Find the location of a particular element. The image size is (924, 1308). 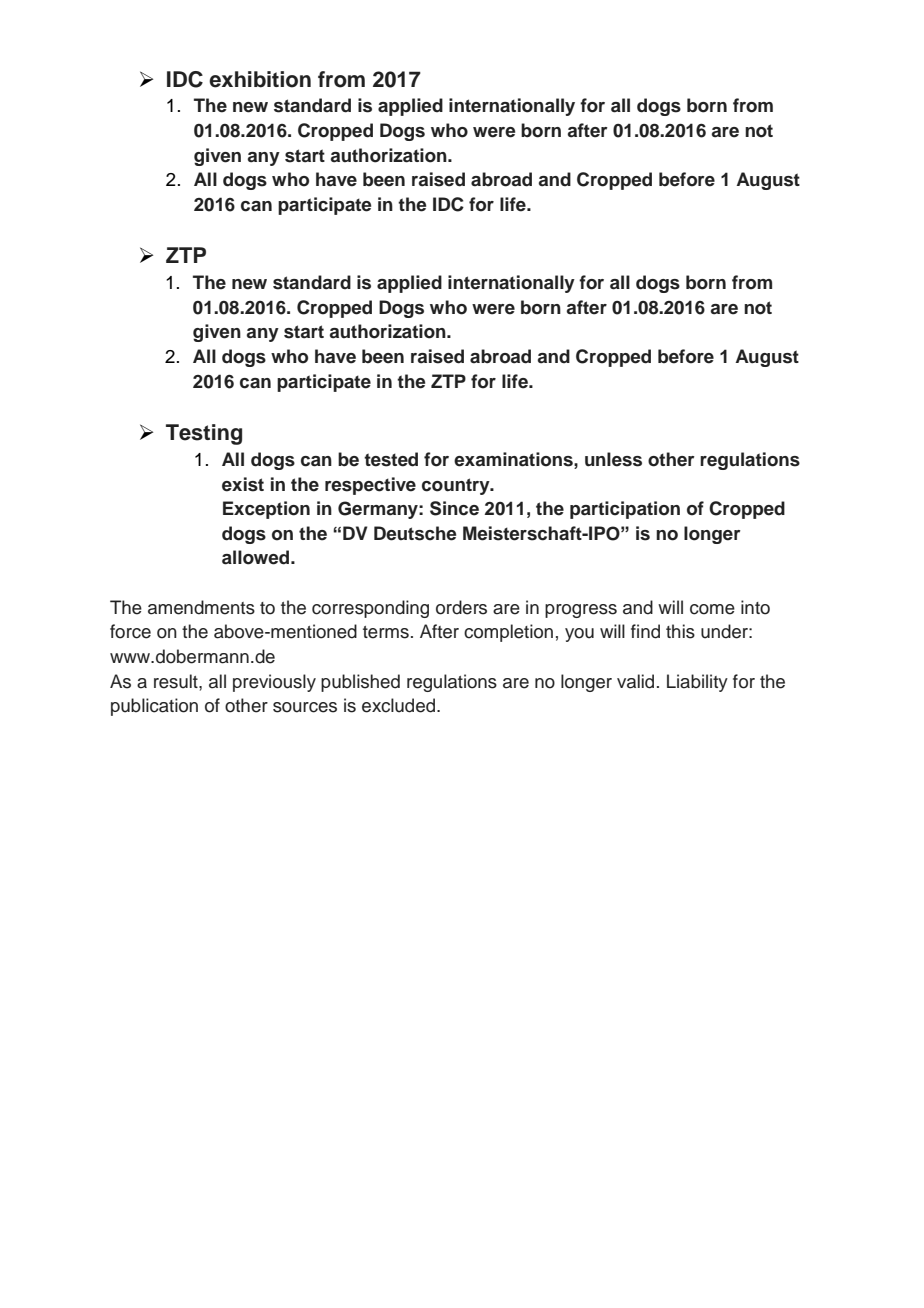

exhibition is located at coordinates (260, 79).
